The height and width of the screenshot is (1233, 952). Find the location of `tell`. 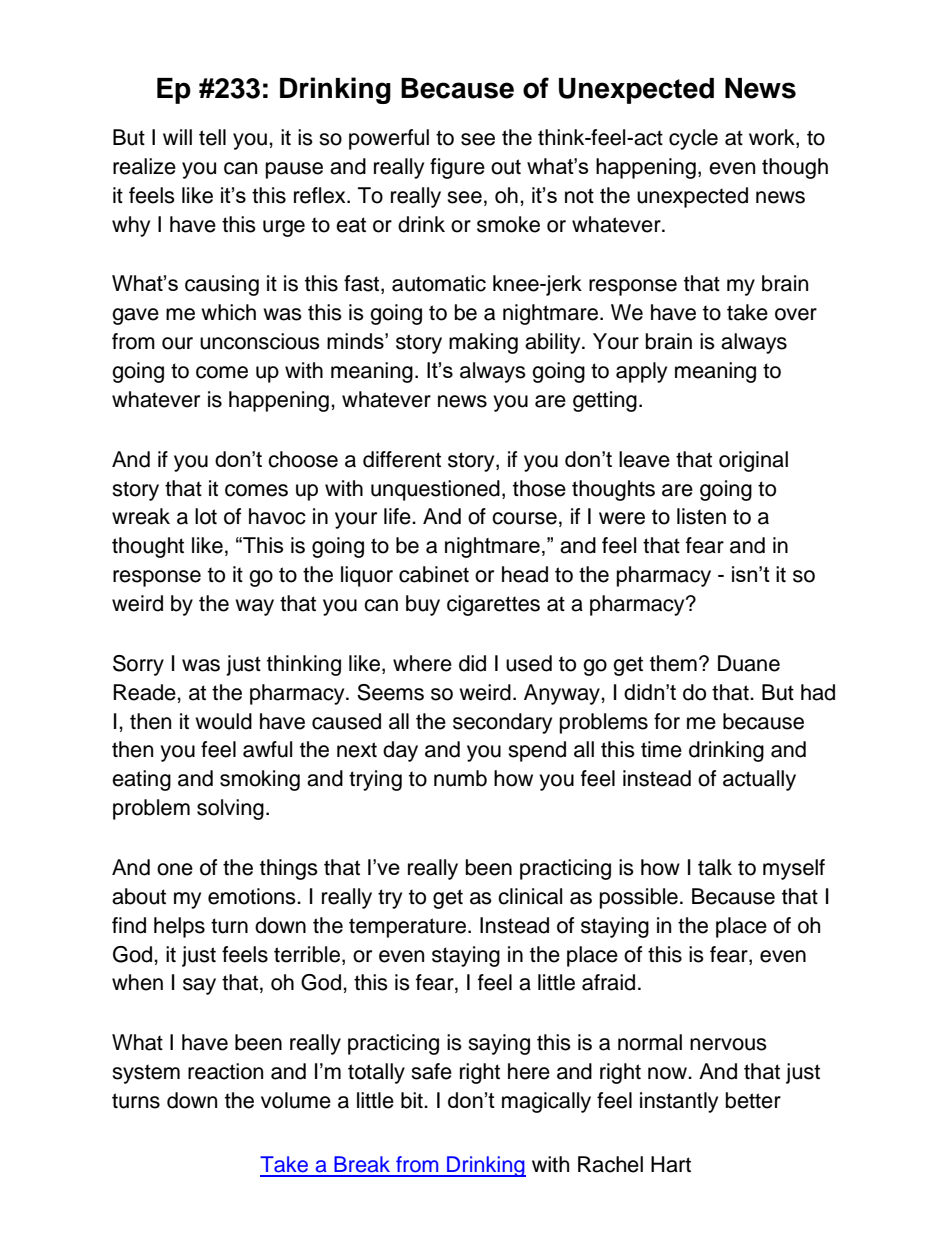

tell is located at coordinates (212, 137).
